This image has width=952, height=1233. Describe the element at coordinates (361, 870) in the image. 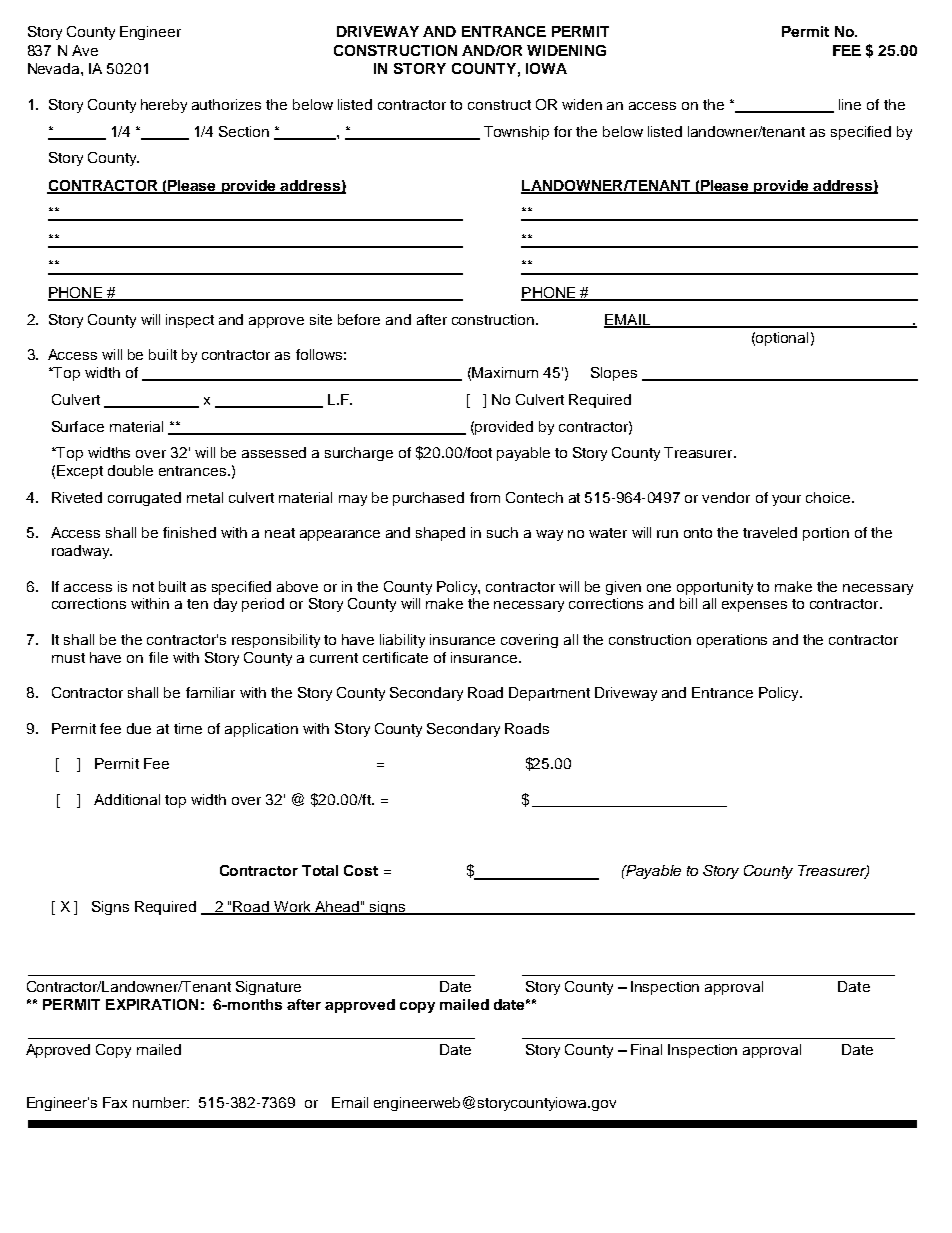

I see `Cost` at that location.
